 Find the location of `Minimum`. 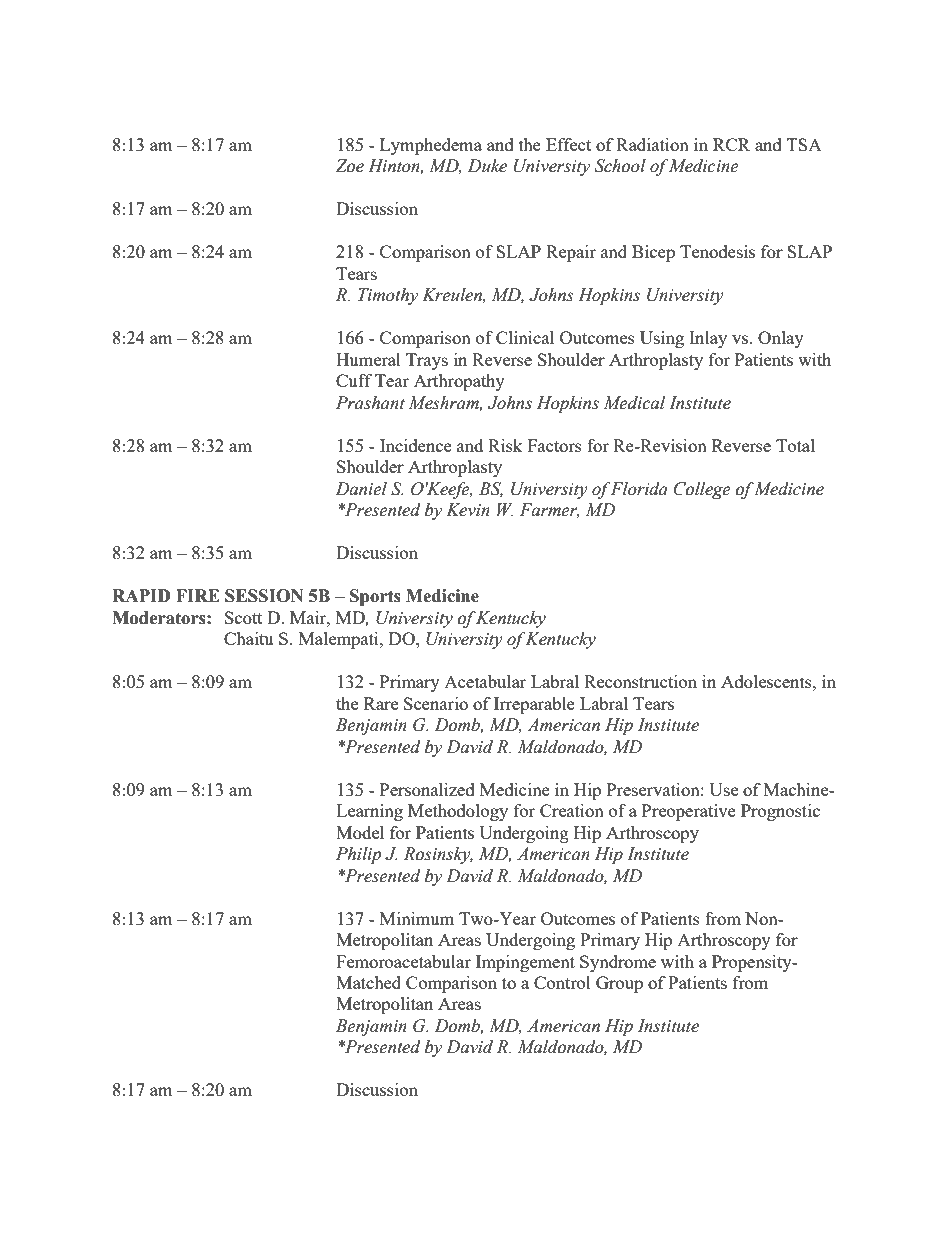

Minimum is located at coordinates (417, 918).
